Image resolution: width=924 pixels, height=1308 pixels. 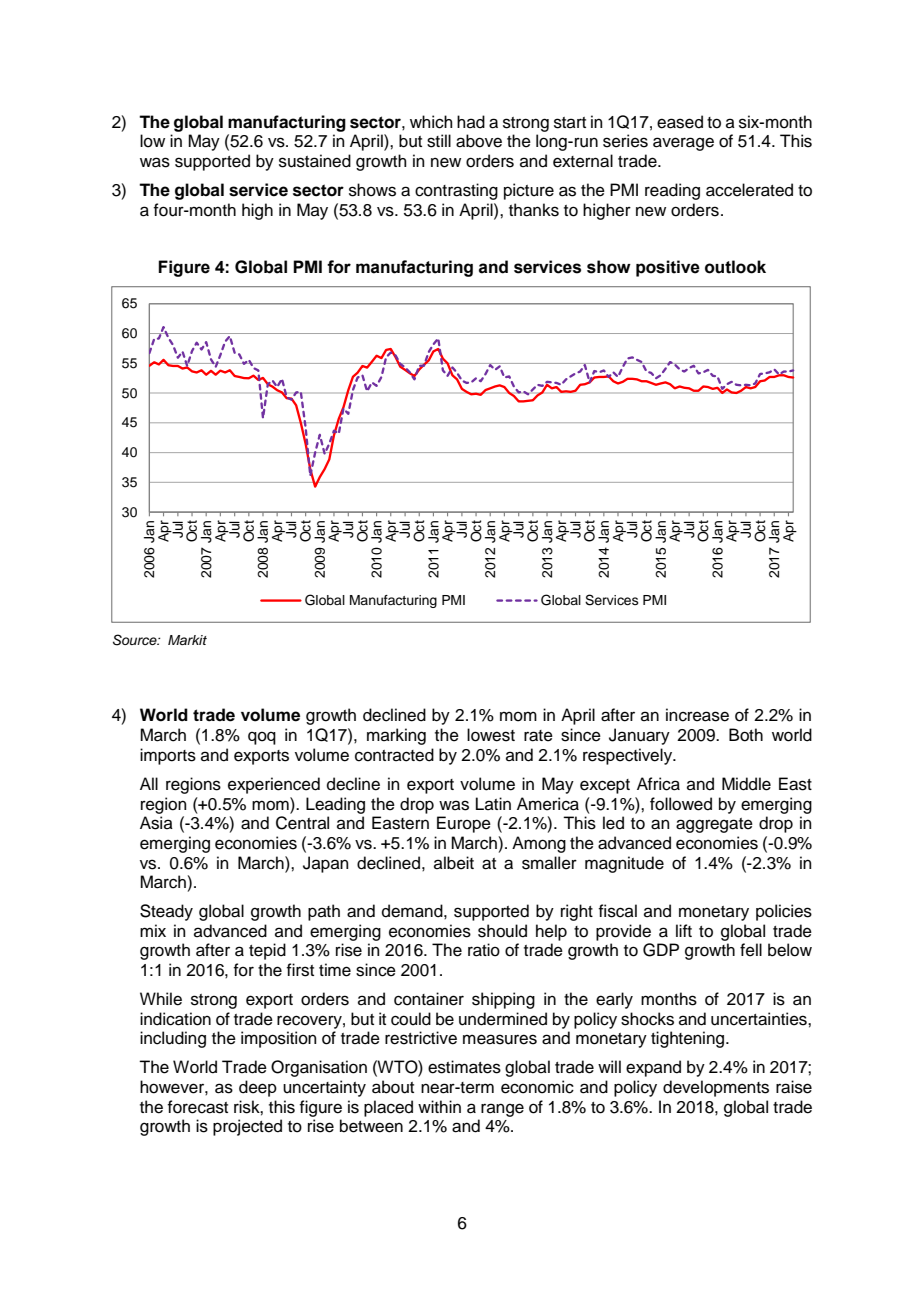 I want to click on positive, so click(x=668, y=268).
